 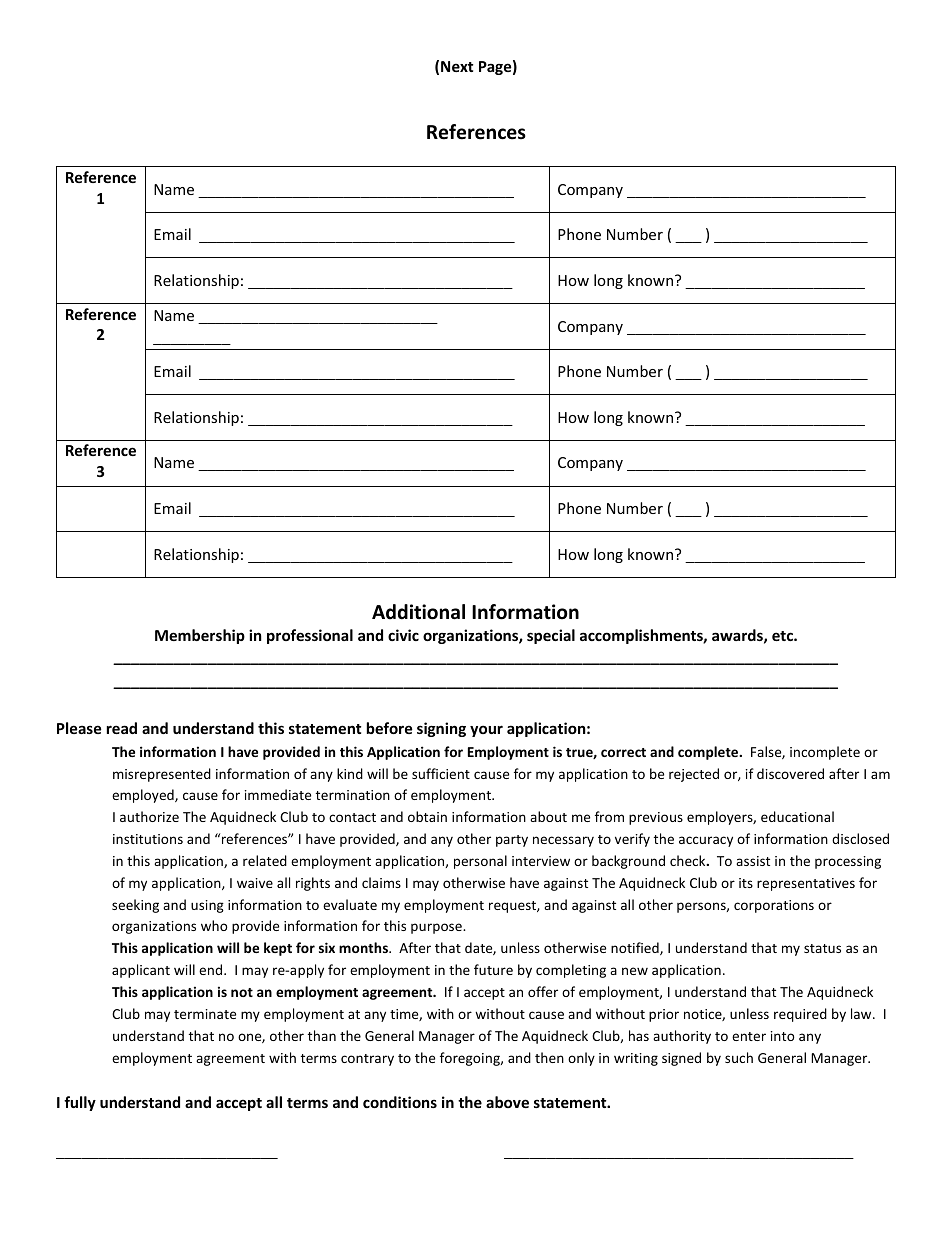 What do you see at coordinates (790, 773) in the screenshot?
I see `discovered` at bounding box center [790, 773].
